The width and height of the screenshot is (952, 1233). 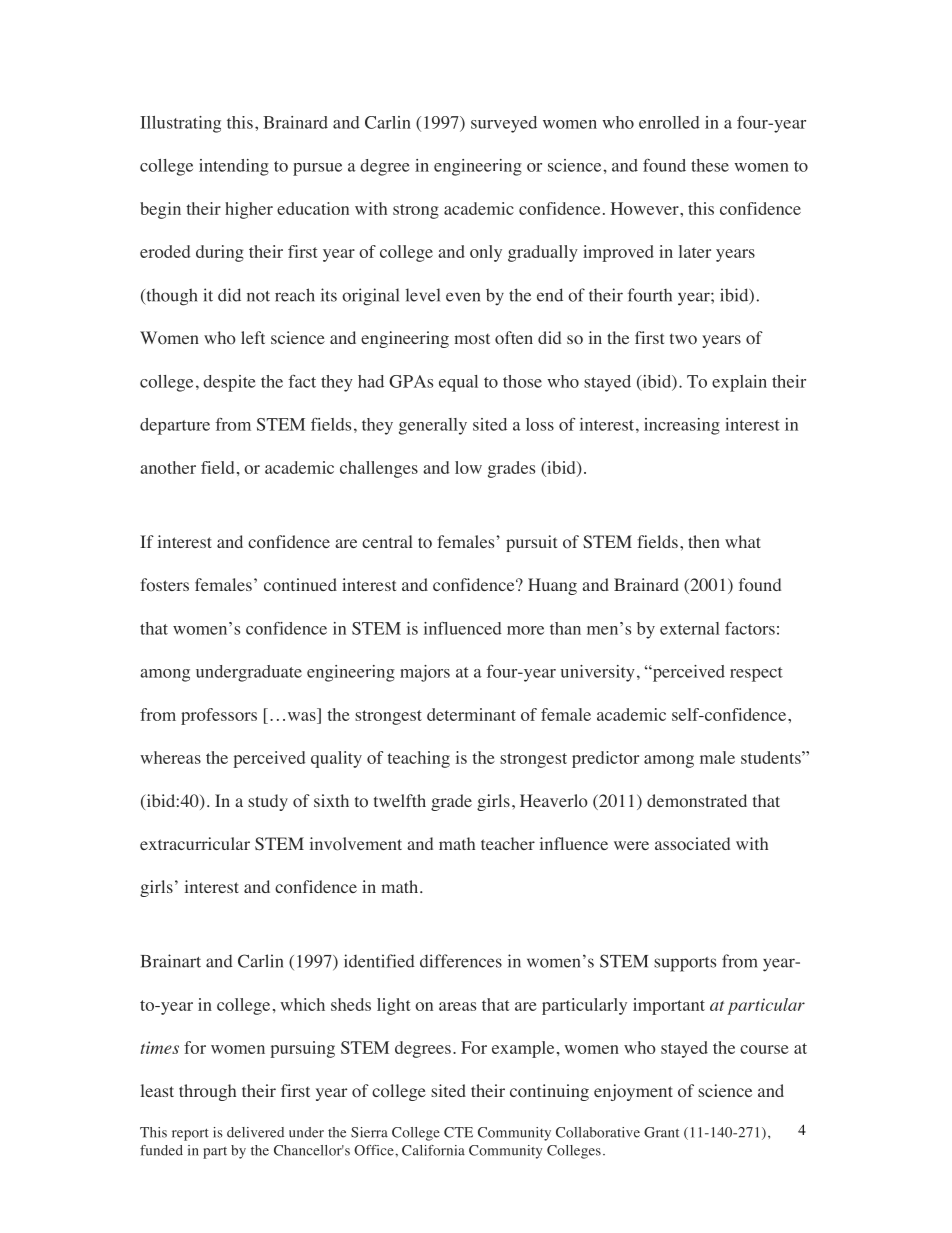 I want to click on majors, so click(x=425, y=673).
